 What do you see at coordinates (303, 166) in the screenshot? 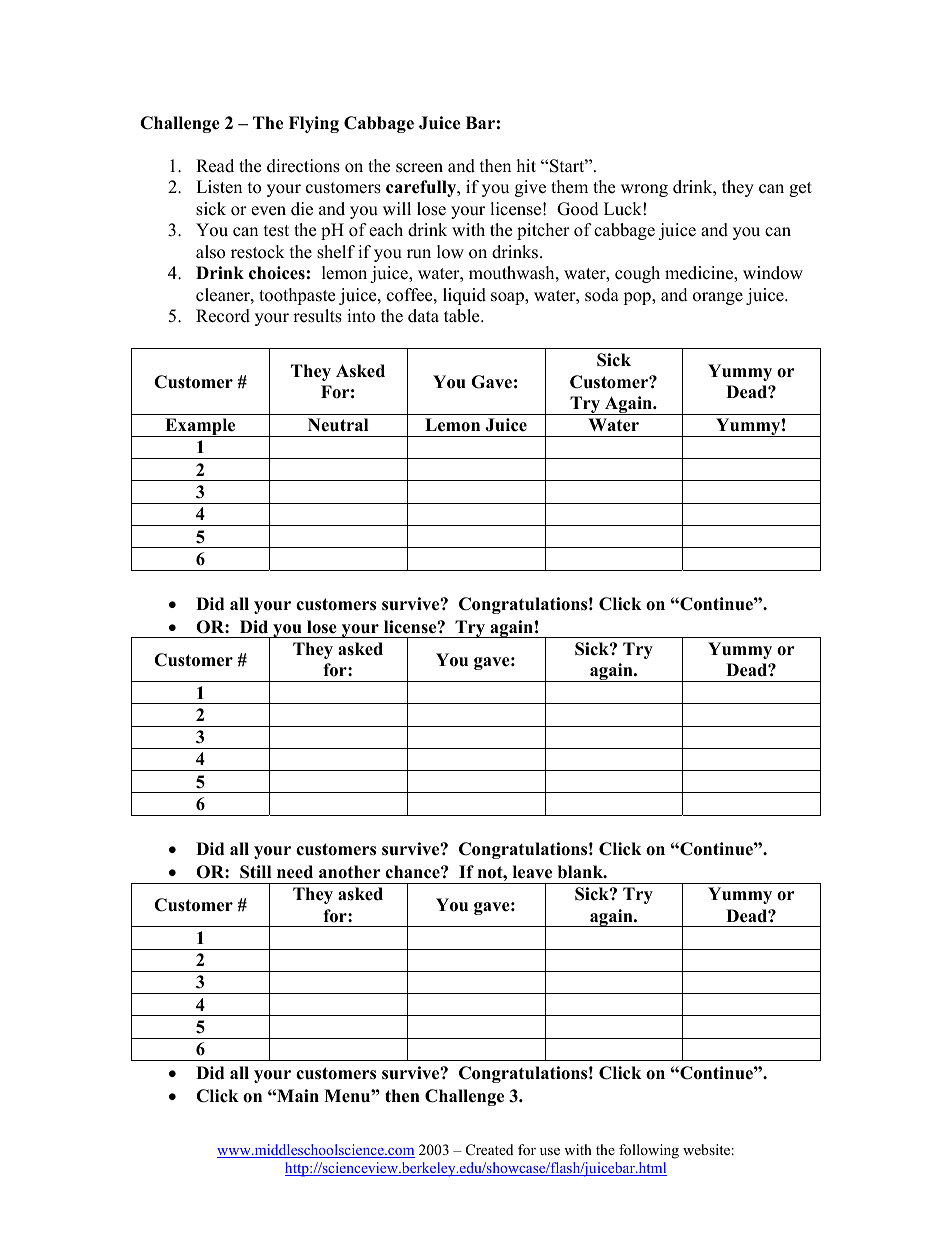
I see `directions` at bounding box center [303, 166].
